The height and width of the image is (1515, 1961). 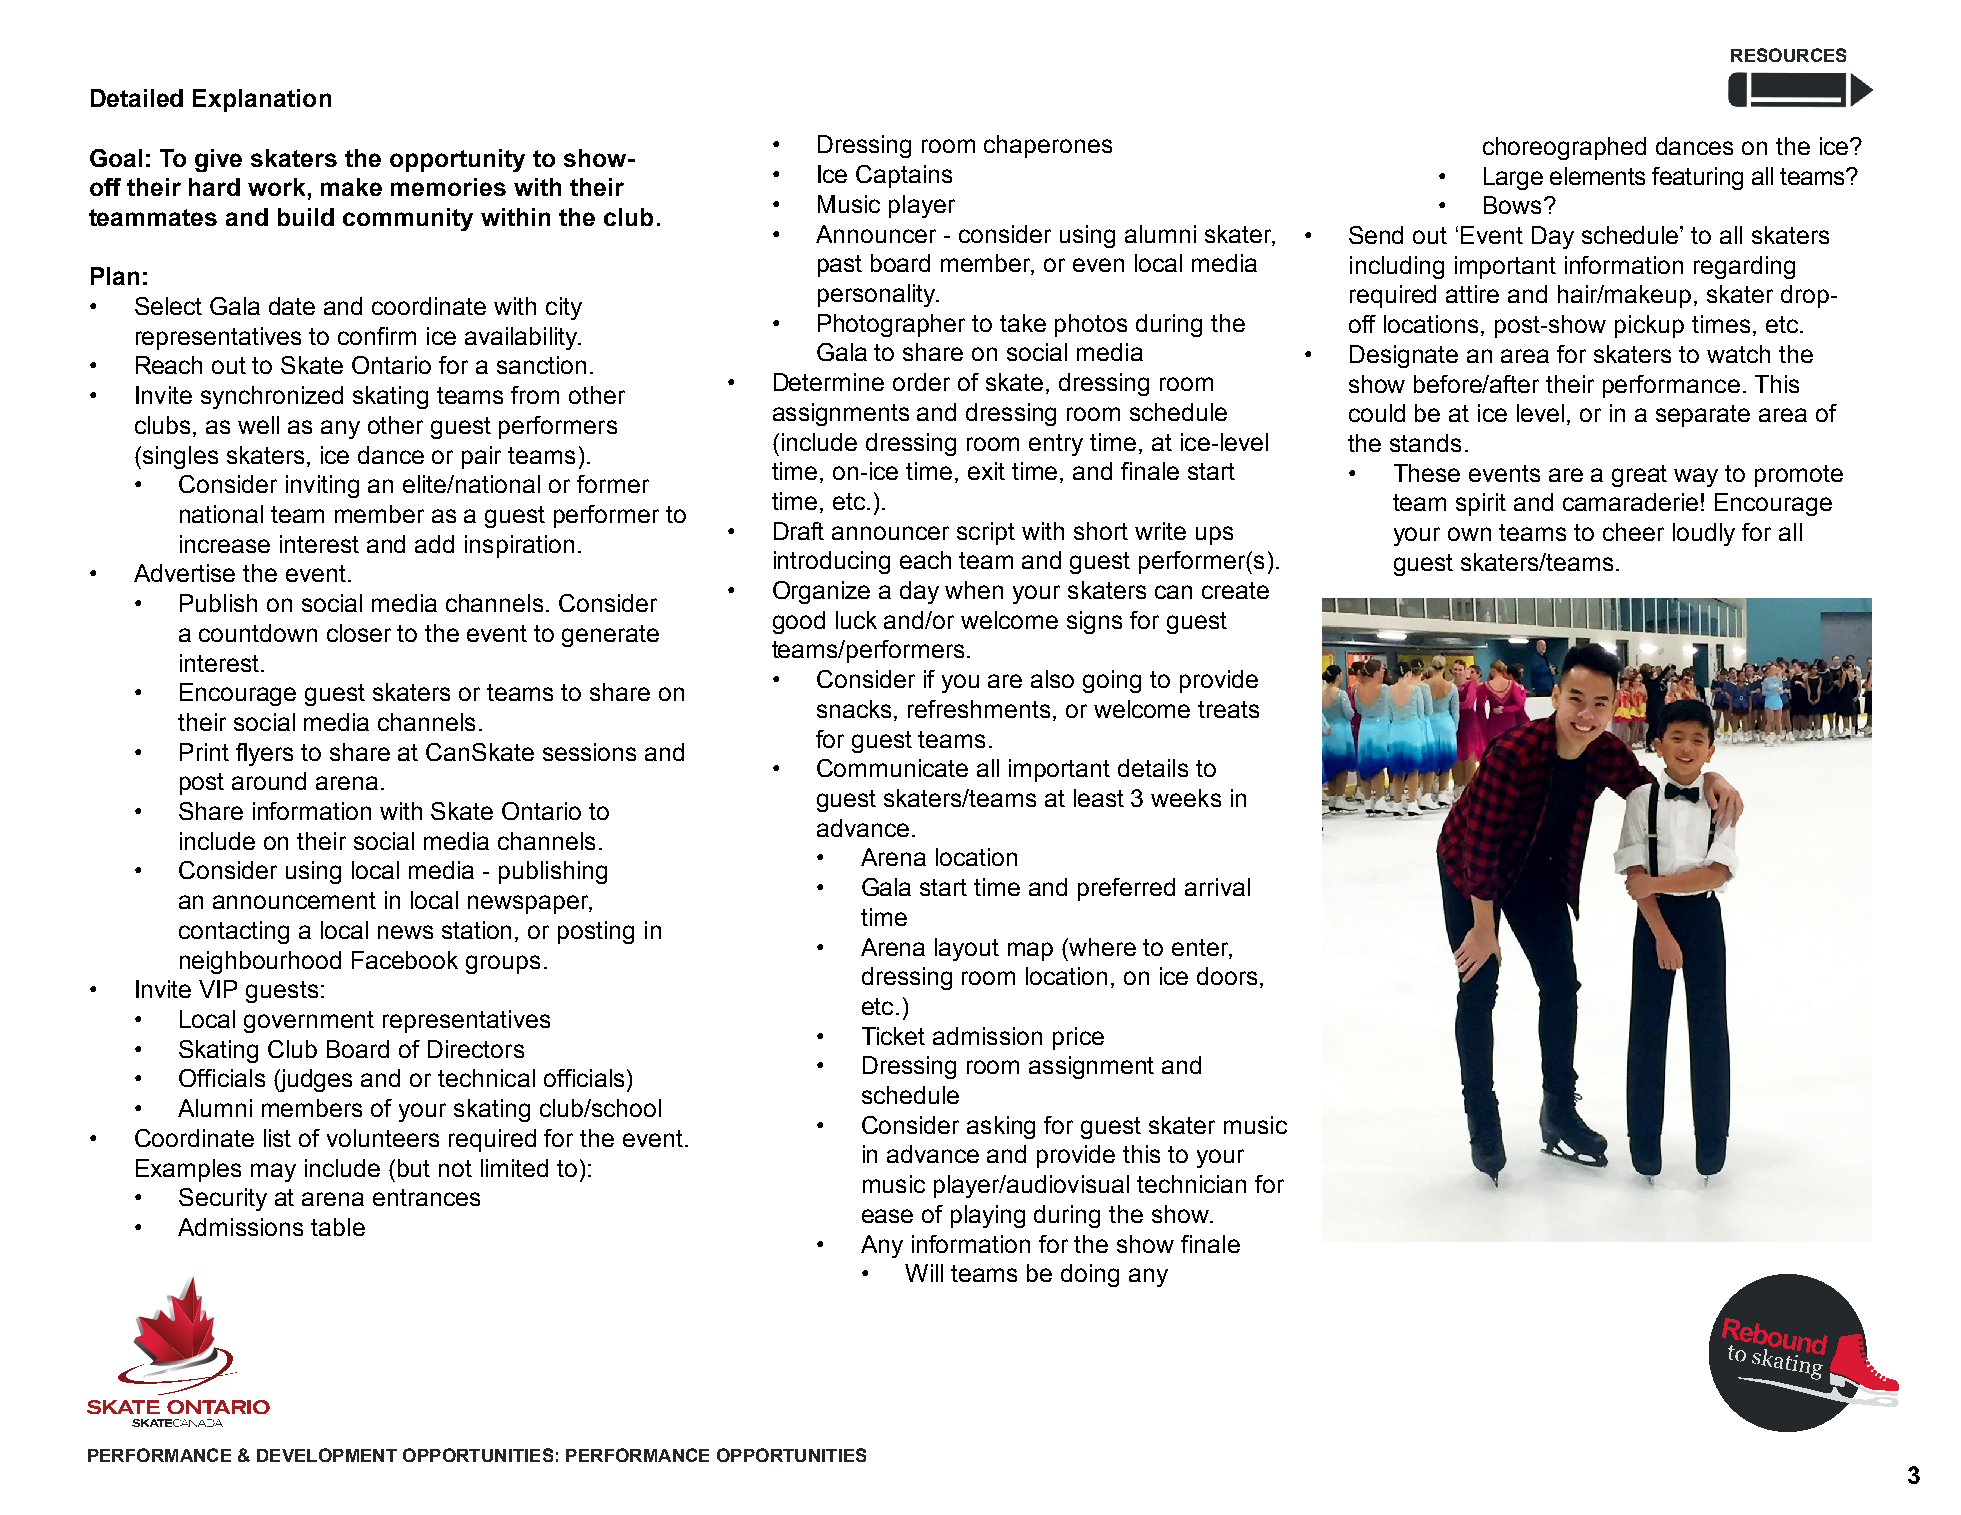 What do you see at coordinates (1048, 146) in the image?
I see `chaperones` at bounding box center [1048, 146].
